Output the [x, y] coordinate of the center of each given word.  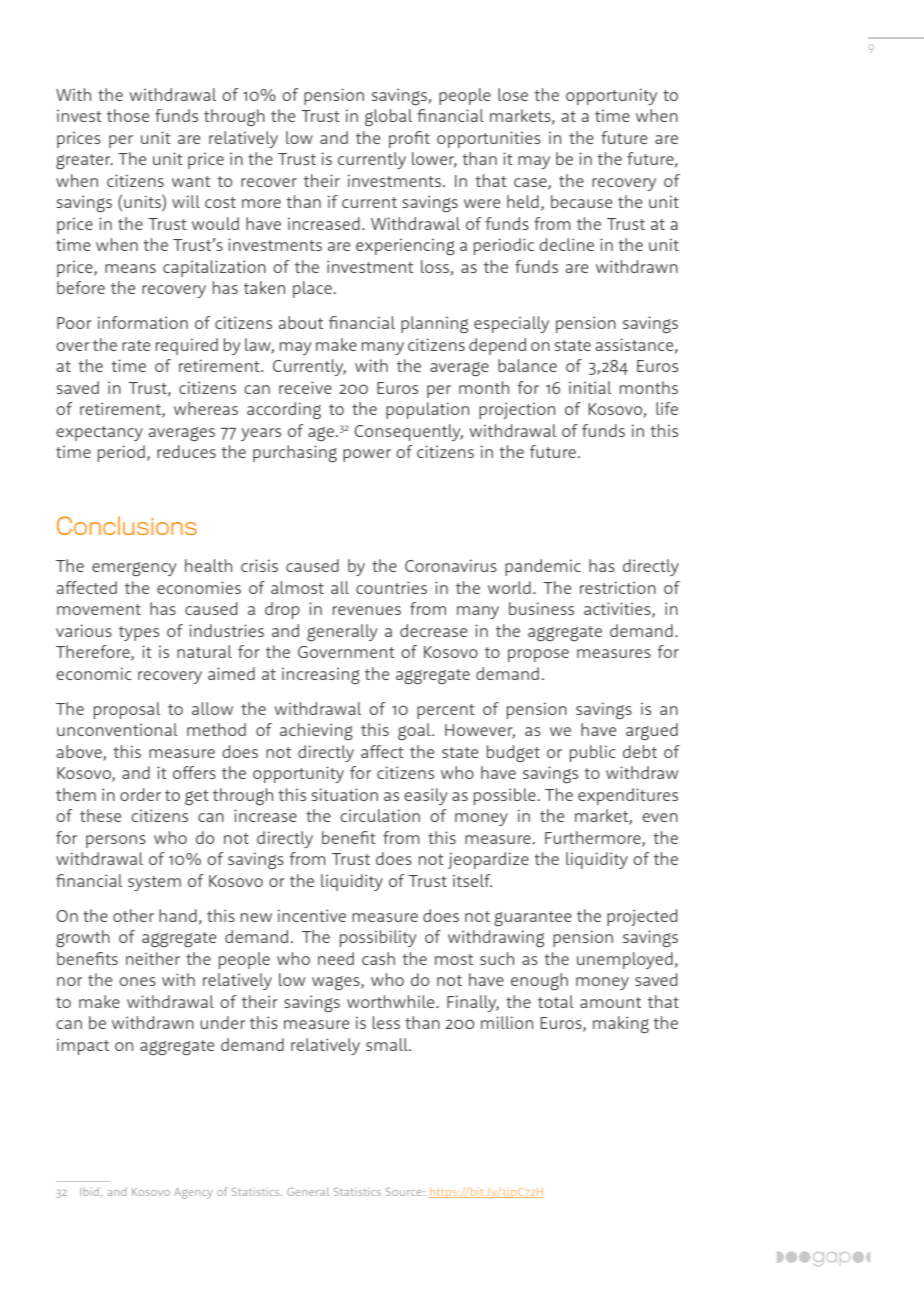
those [128, 115]
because [581, 201]
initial [590, 387]
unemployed [625, 960]
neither [153, 958]
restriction [618, 587]
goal [415, 731]
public [592, 753]
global [388, 118]
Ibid [89, 1191]
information [143, 322]
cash [378, 958]
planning [434, 324]
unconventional [117, 729]
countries [391, 587]
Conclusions [127, 525]
